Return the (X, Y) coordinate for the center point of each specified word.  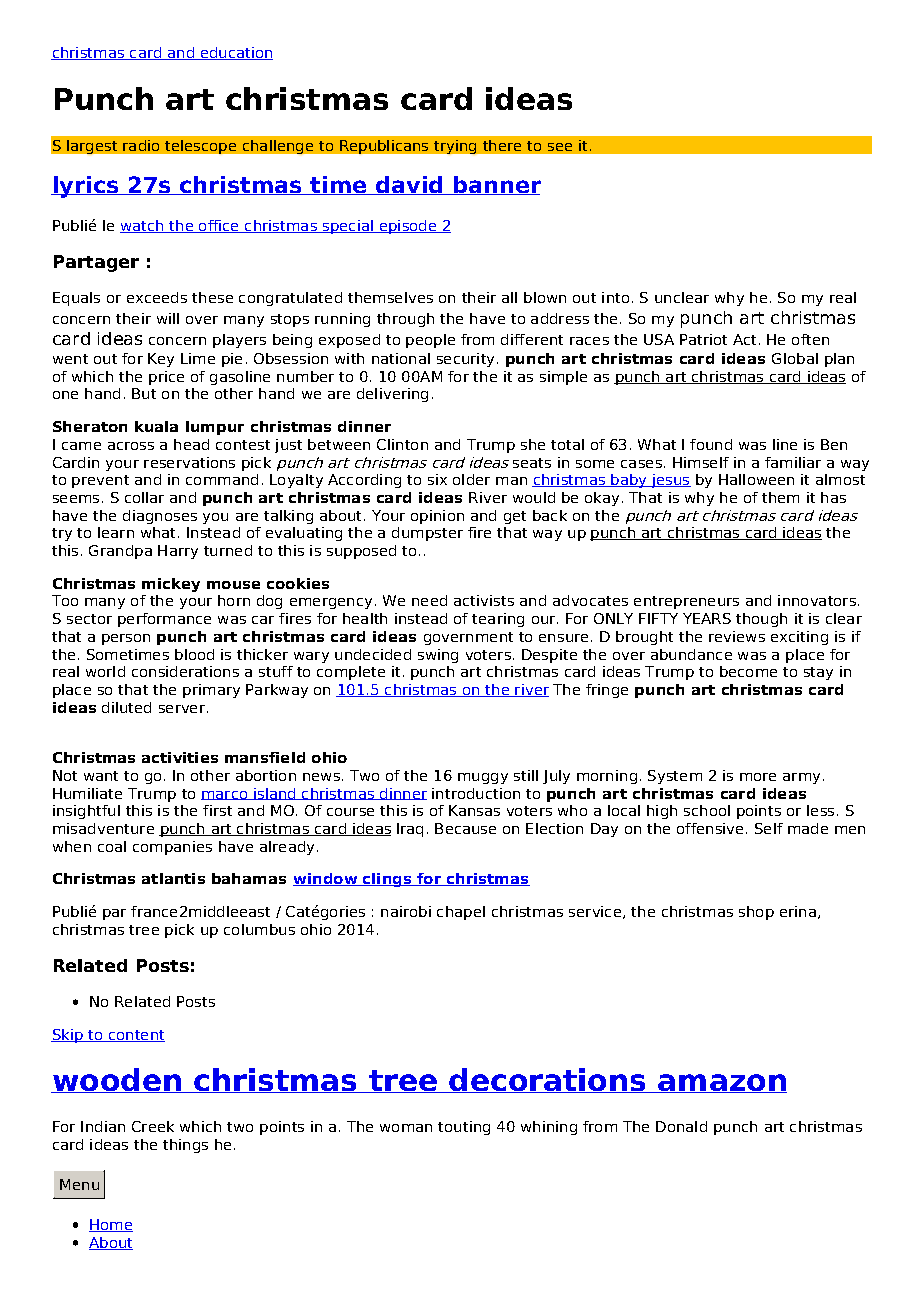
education (235, 53)
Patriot (703, 339)
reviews (737, 636)
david (409, 185)
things (185, 1146)
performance (164, 620)
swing (438, 656)
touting (464, 1128)
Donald (681, 1126)
